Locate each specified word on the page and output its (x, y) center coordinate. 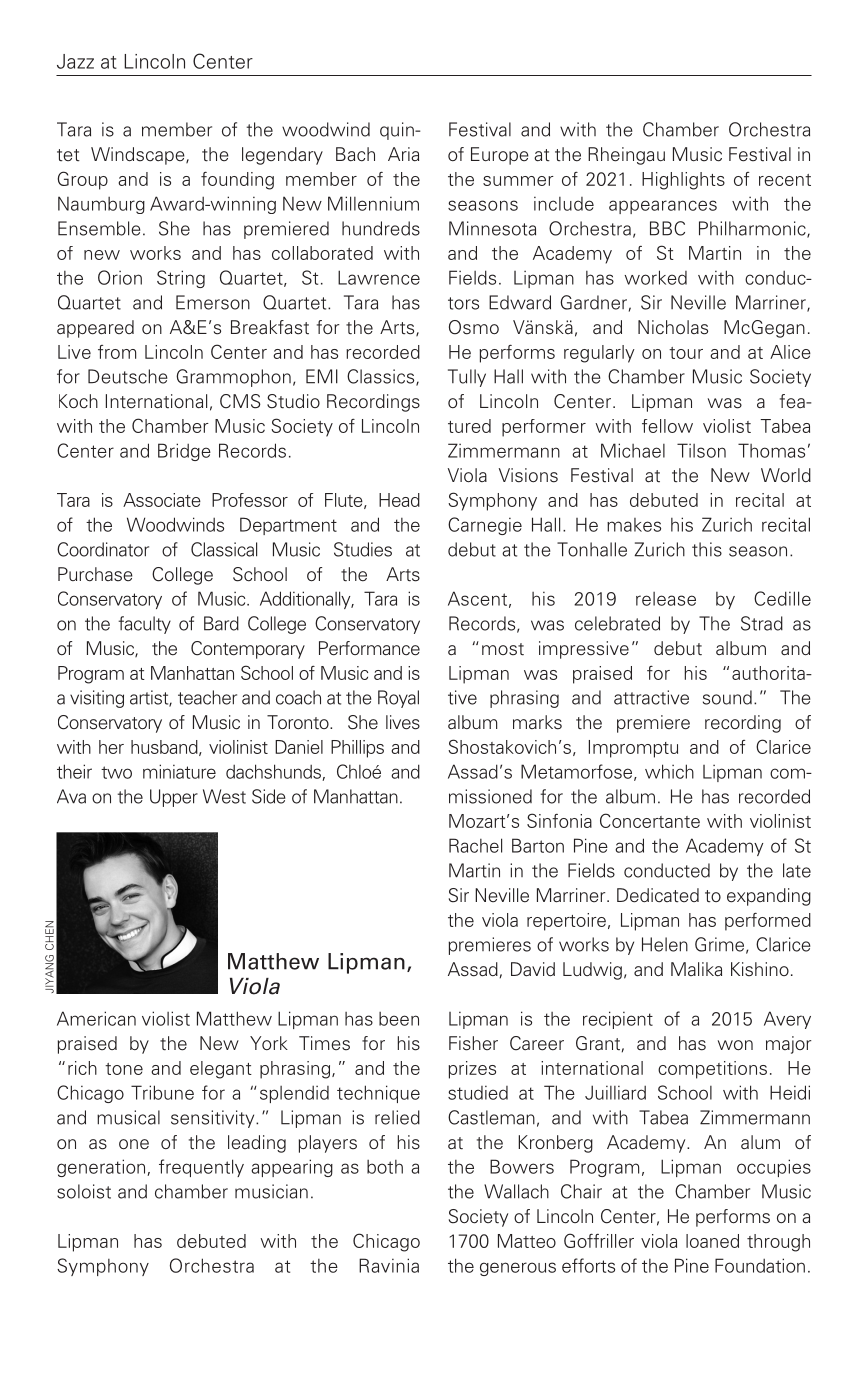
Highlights (683, 181)
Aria (403, 154)
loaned (712, 1241)
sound (727, 697)
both (385, 1167)
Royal (398, 699)
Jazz (75, 61)
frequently (201, 1168)
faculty (144, 625)
